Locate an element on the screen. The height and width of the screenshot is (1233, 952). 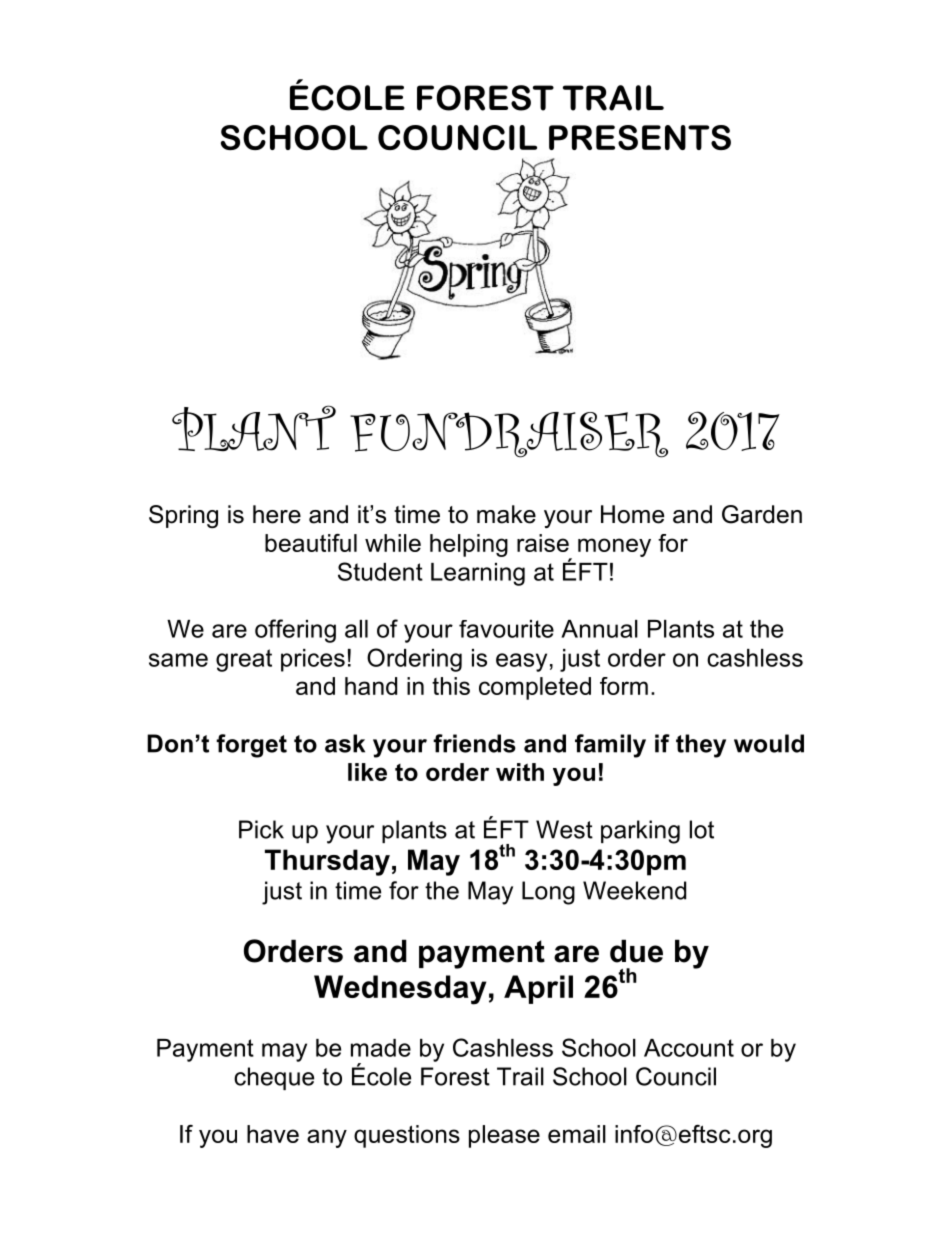
Garden is located at coordinates (762, 514).
